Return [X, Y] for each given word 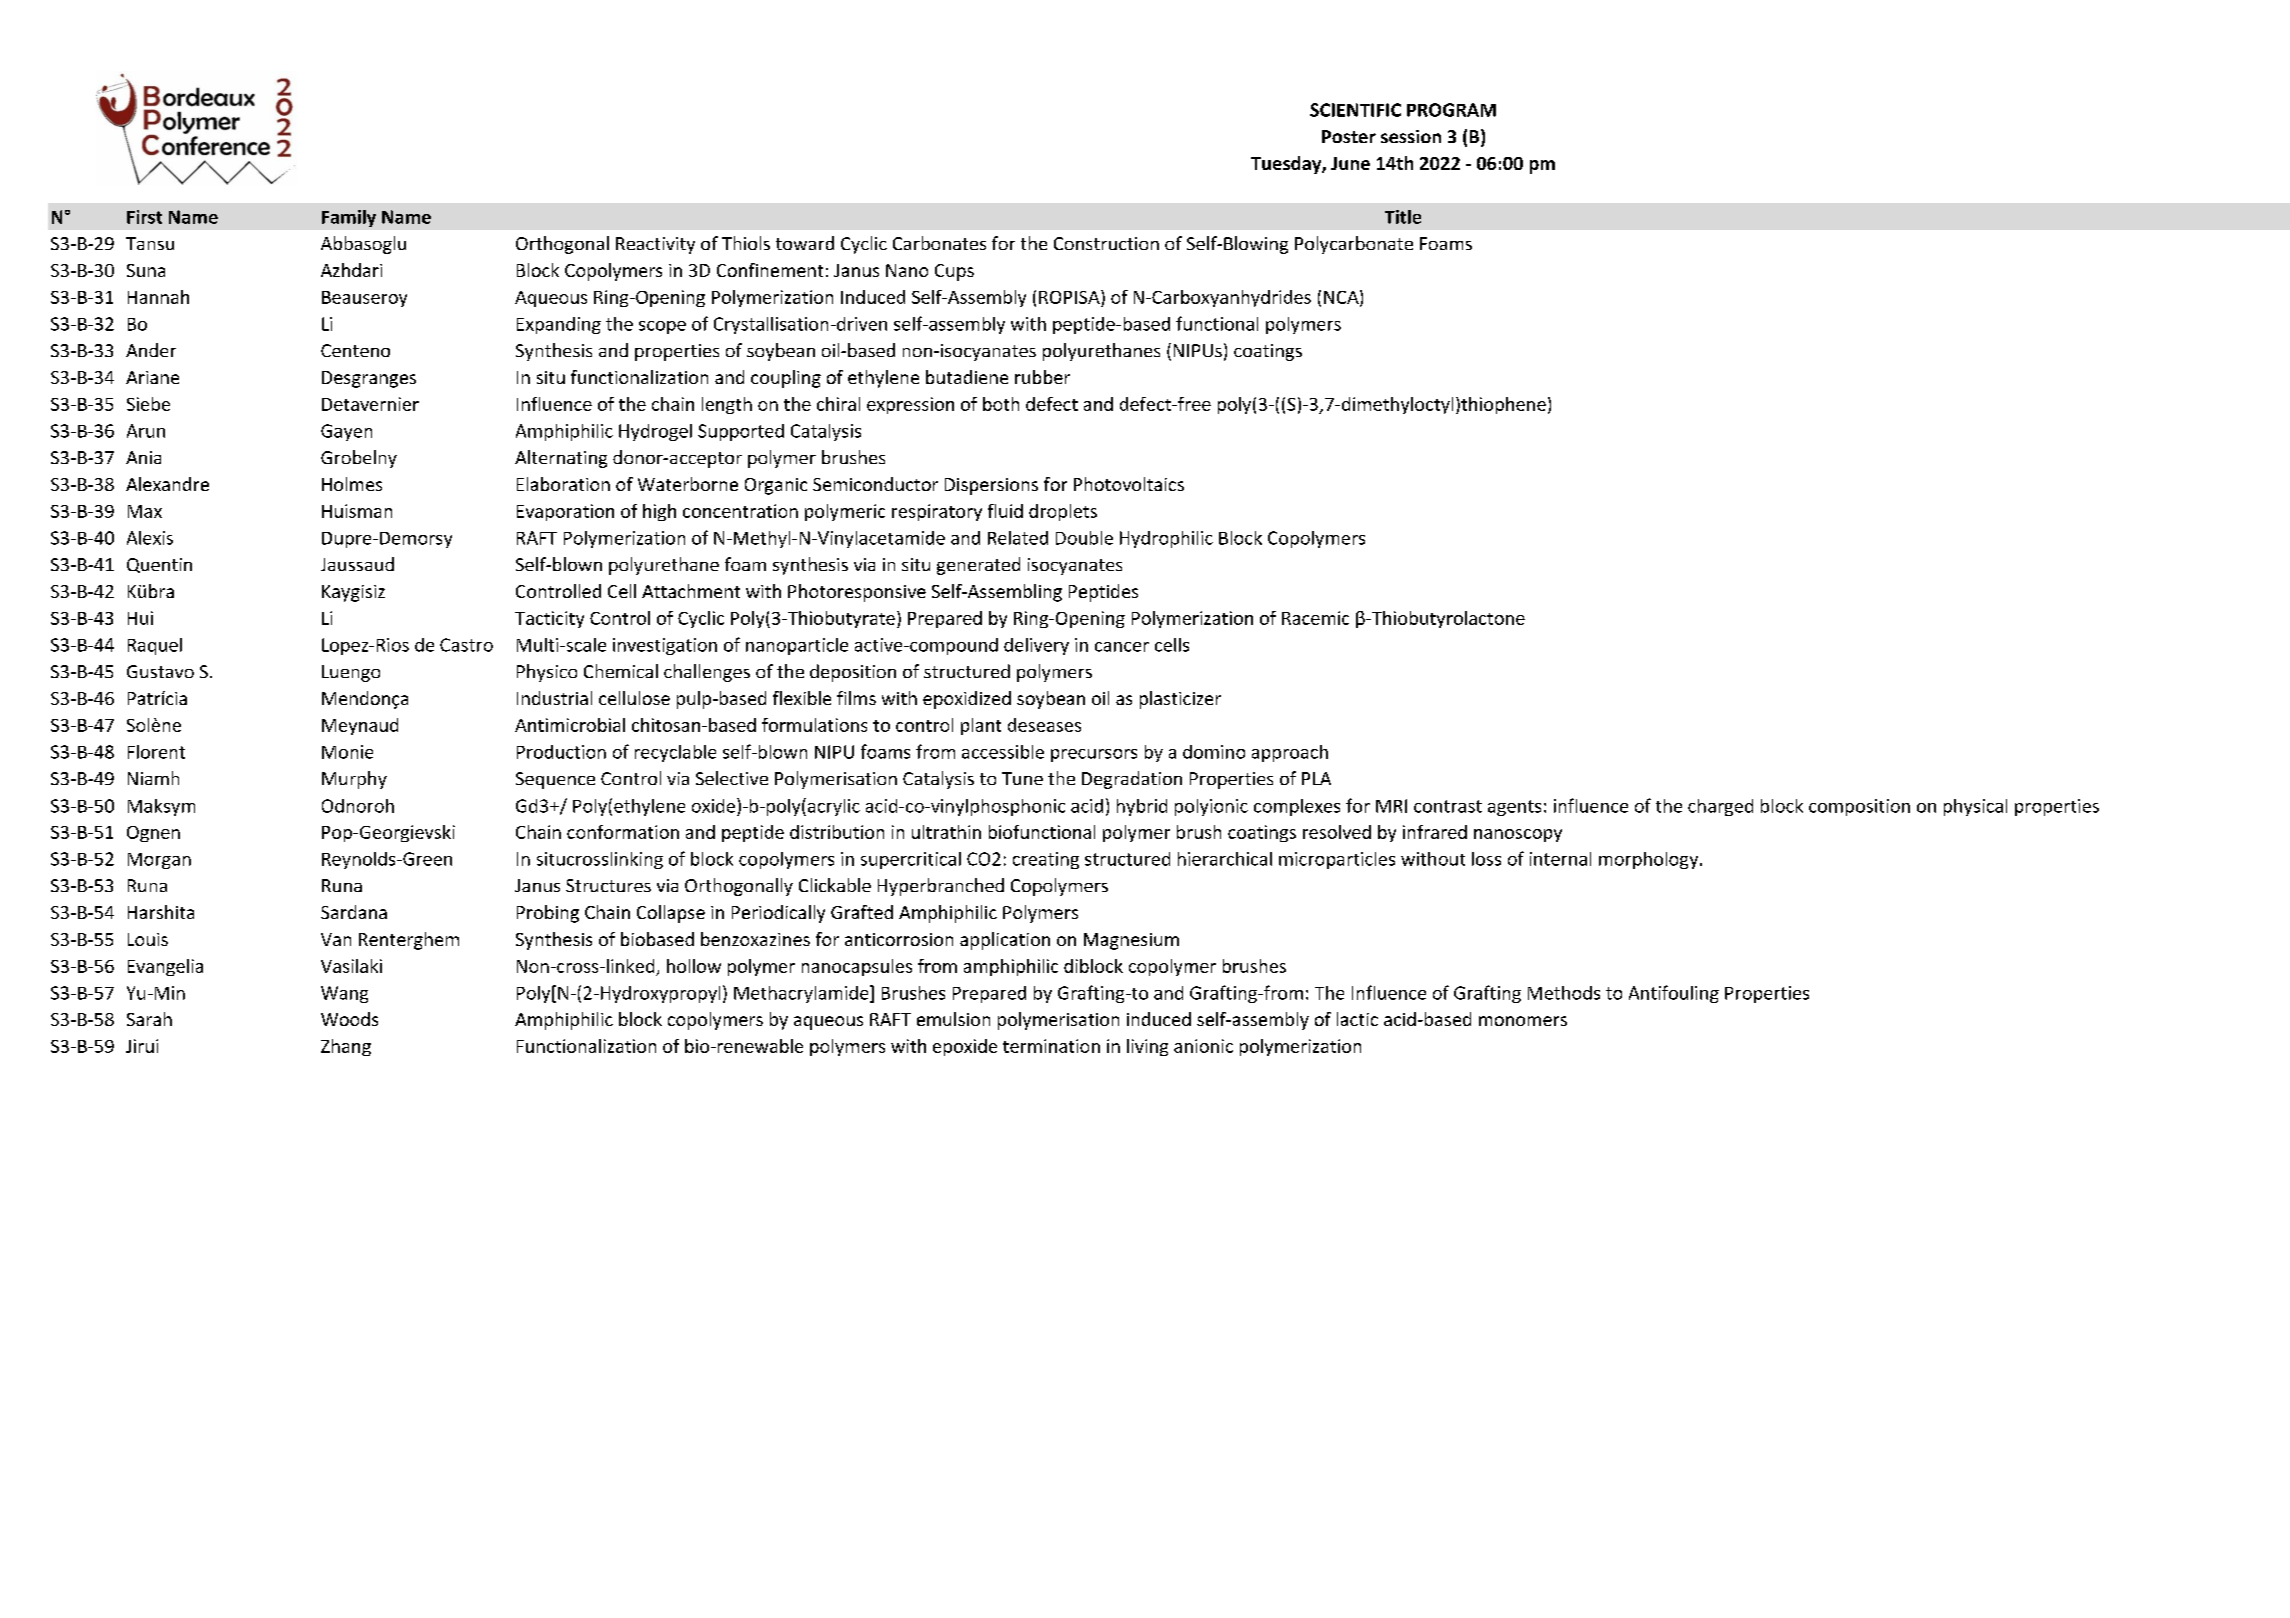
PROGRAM [1451, 110]
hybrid [1142, 807]
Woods [349, 1019]
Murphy [354, 780]
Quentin [159, 565]
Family [349, 218]
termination [1051, 1046]
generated [978, 566]
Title [1403, 217]
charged [1720, 807]
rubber [1042, 377]
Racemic [1315, 618]
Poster [1349, 136]
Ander [151, 350]
